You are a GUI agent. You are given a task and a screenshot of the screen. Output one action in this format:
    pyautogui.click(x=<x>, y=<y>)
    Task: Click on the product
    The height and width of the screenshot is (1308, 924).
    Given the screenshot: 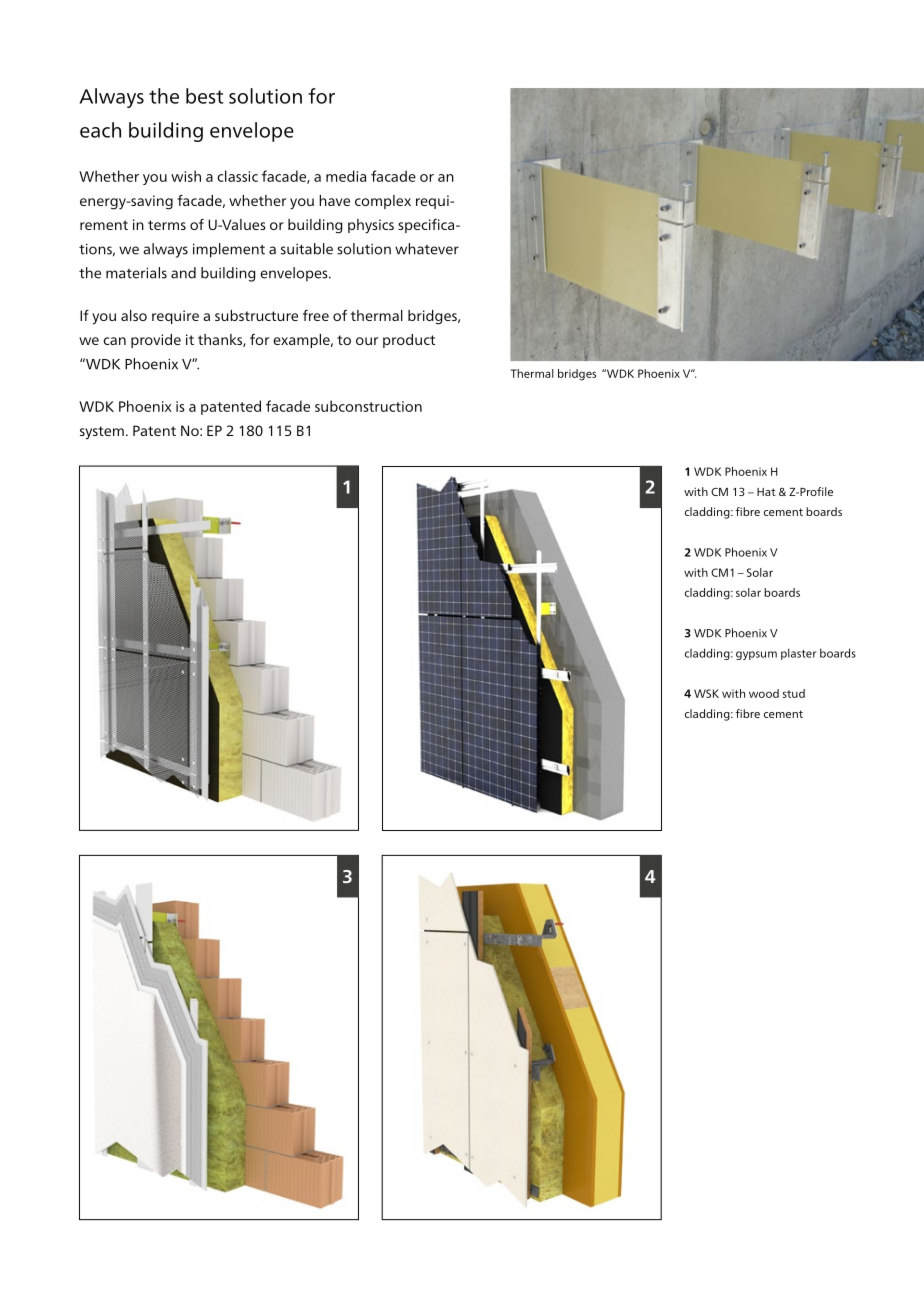 What is the action you would take?
    pyautogui.click(x=409, y=341)
